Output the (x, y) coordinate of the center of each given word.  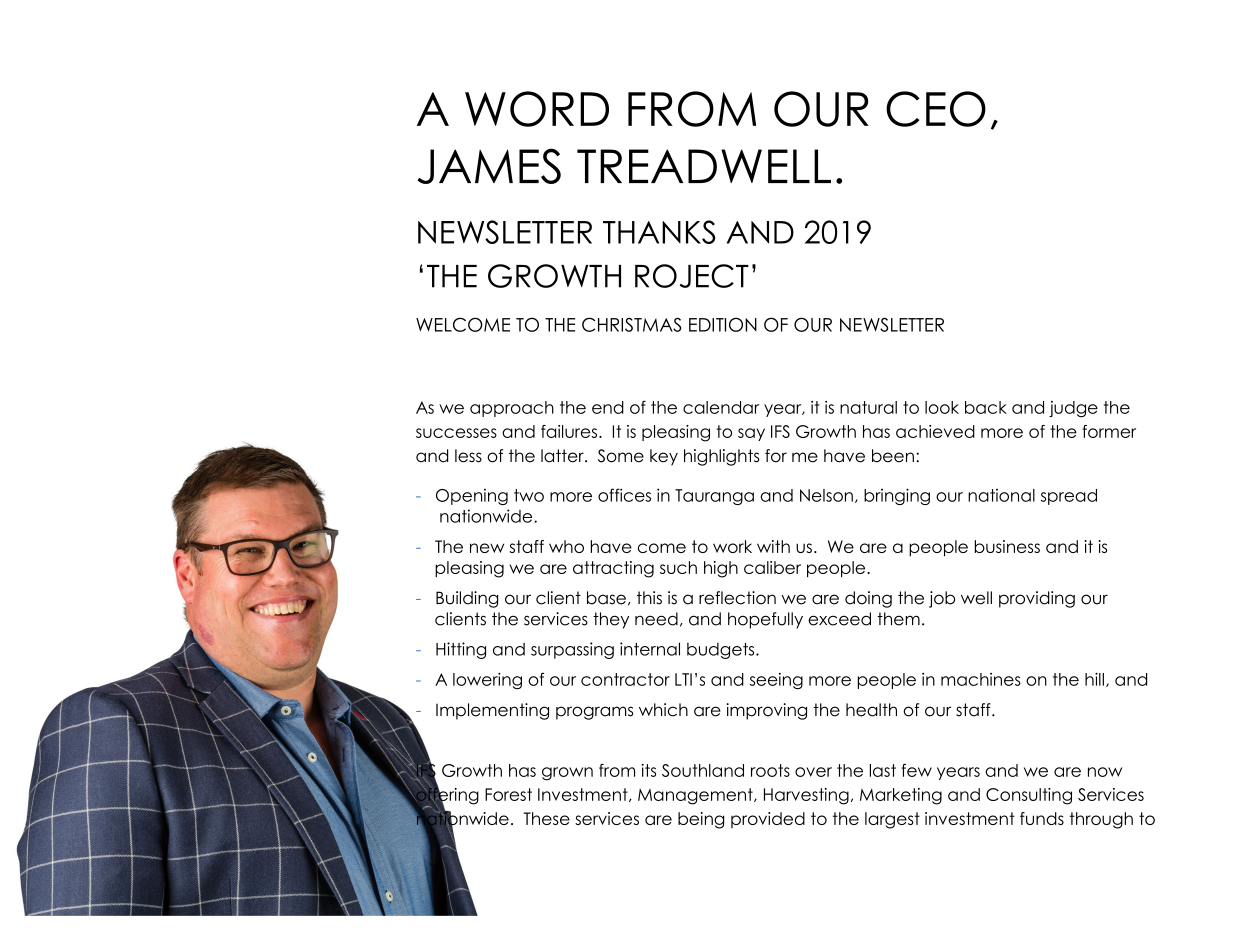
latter (563, 456)
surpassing (572, 650)
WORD (537, 109)
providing (1037, 599)
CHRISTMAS (632, 324)
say (751, 434)
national (1001, 495)
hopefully (765, 620)
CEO (936, 109)
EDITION (723, 324)
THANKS (659, 232)
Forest (508, 794)
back (986, 407)
